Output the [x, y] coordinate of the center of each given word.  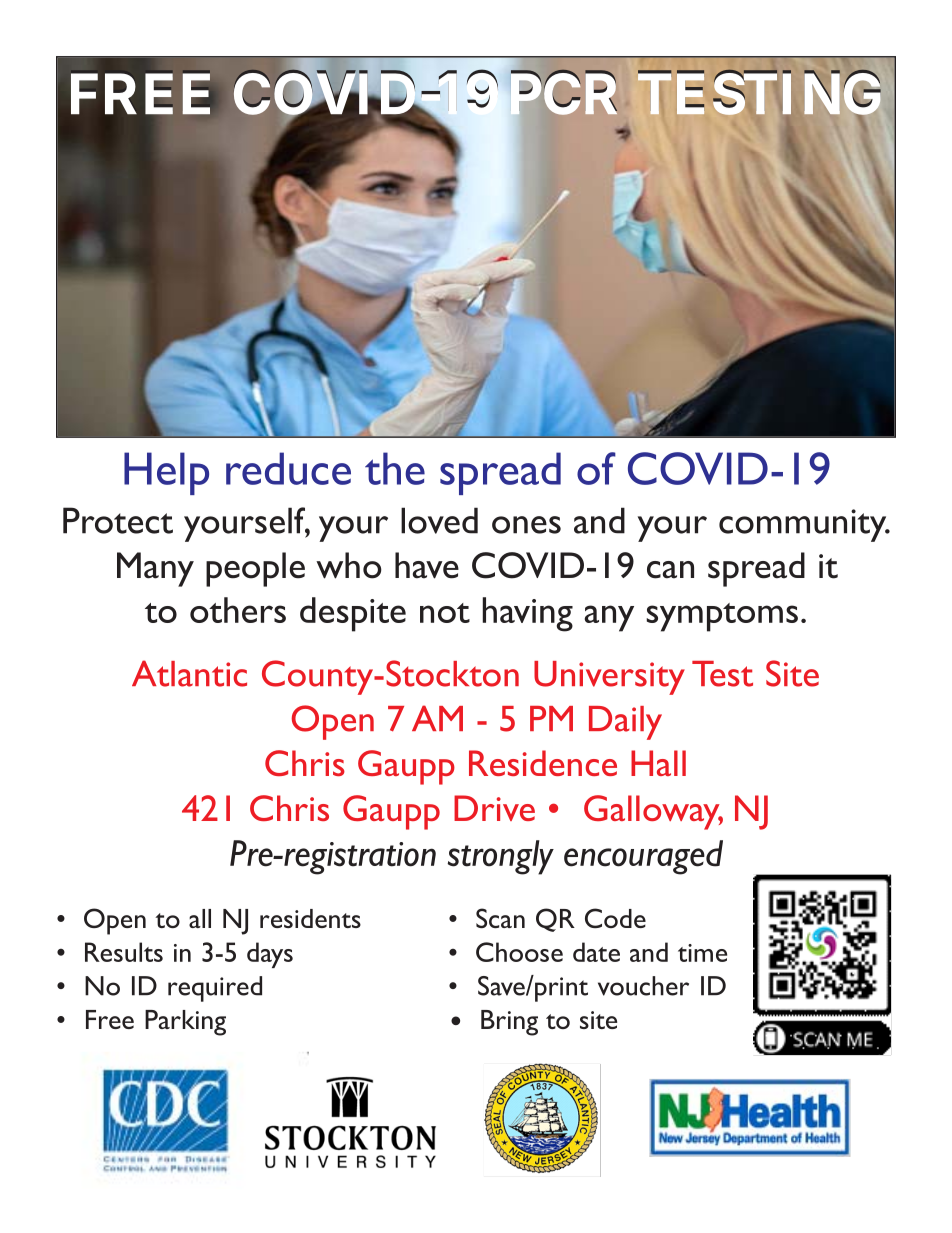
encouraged [643, 857]
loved [439, 520]
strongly [500, 857]
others [238, 610]
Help [166, 473]
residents [310, 918]
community [804, 525]
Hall [658, 763]
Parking [185, 1023]
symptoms [722, 617]
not [445, 613]
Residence [543, 763]
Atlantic [189, 673]
